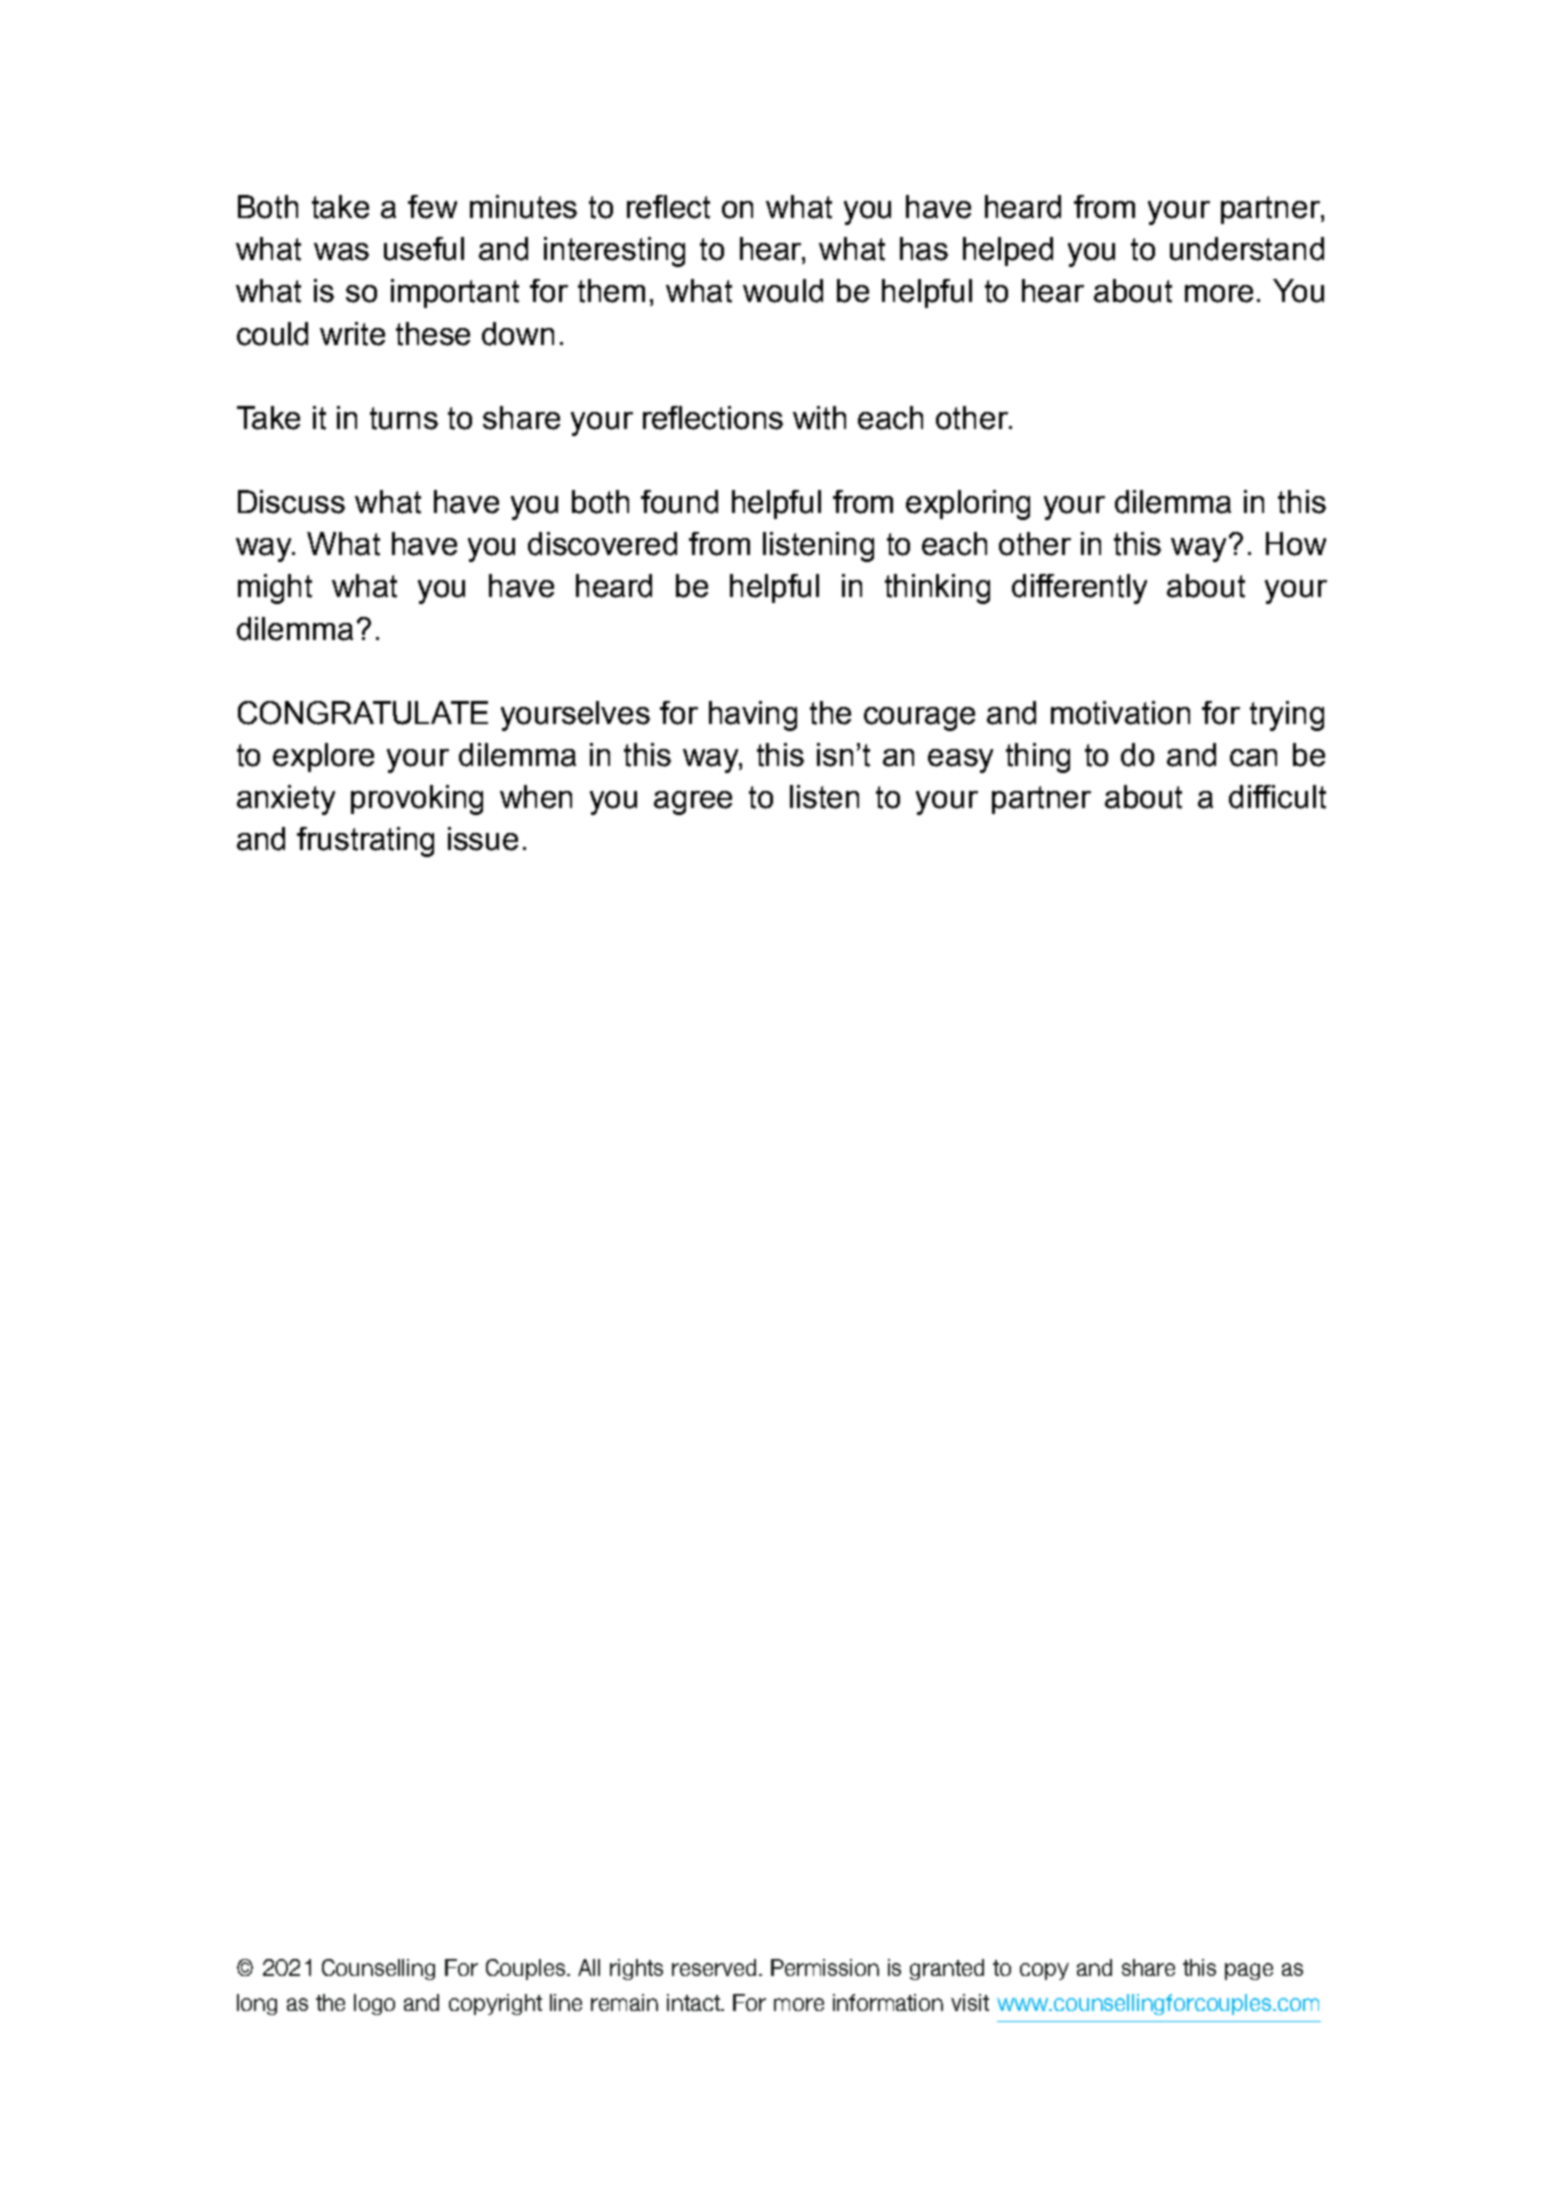  What do you see at coordinates (825, 1967) in the screenshot?
I see `Permission` at bounding box center [825, 1967].
